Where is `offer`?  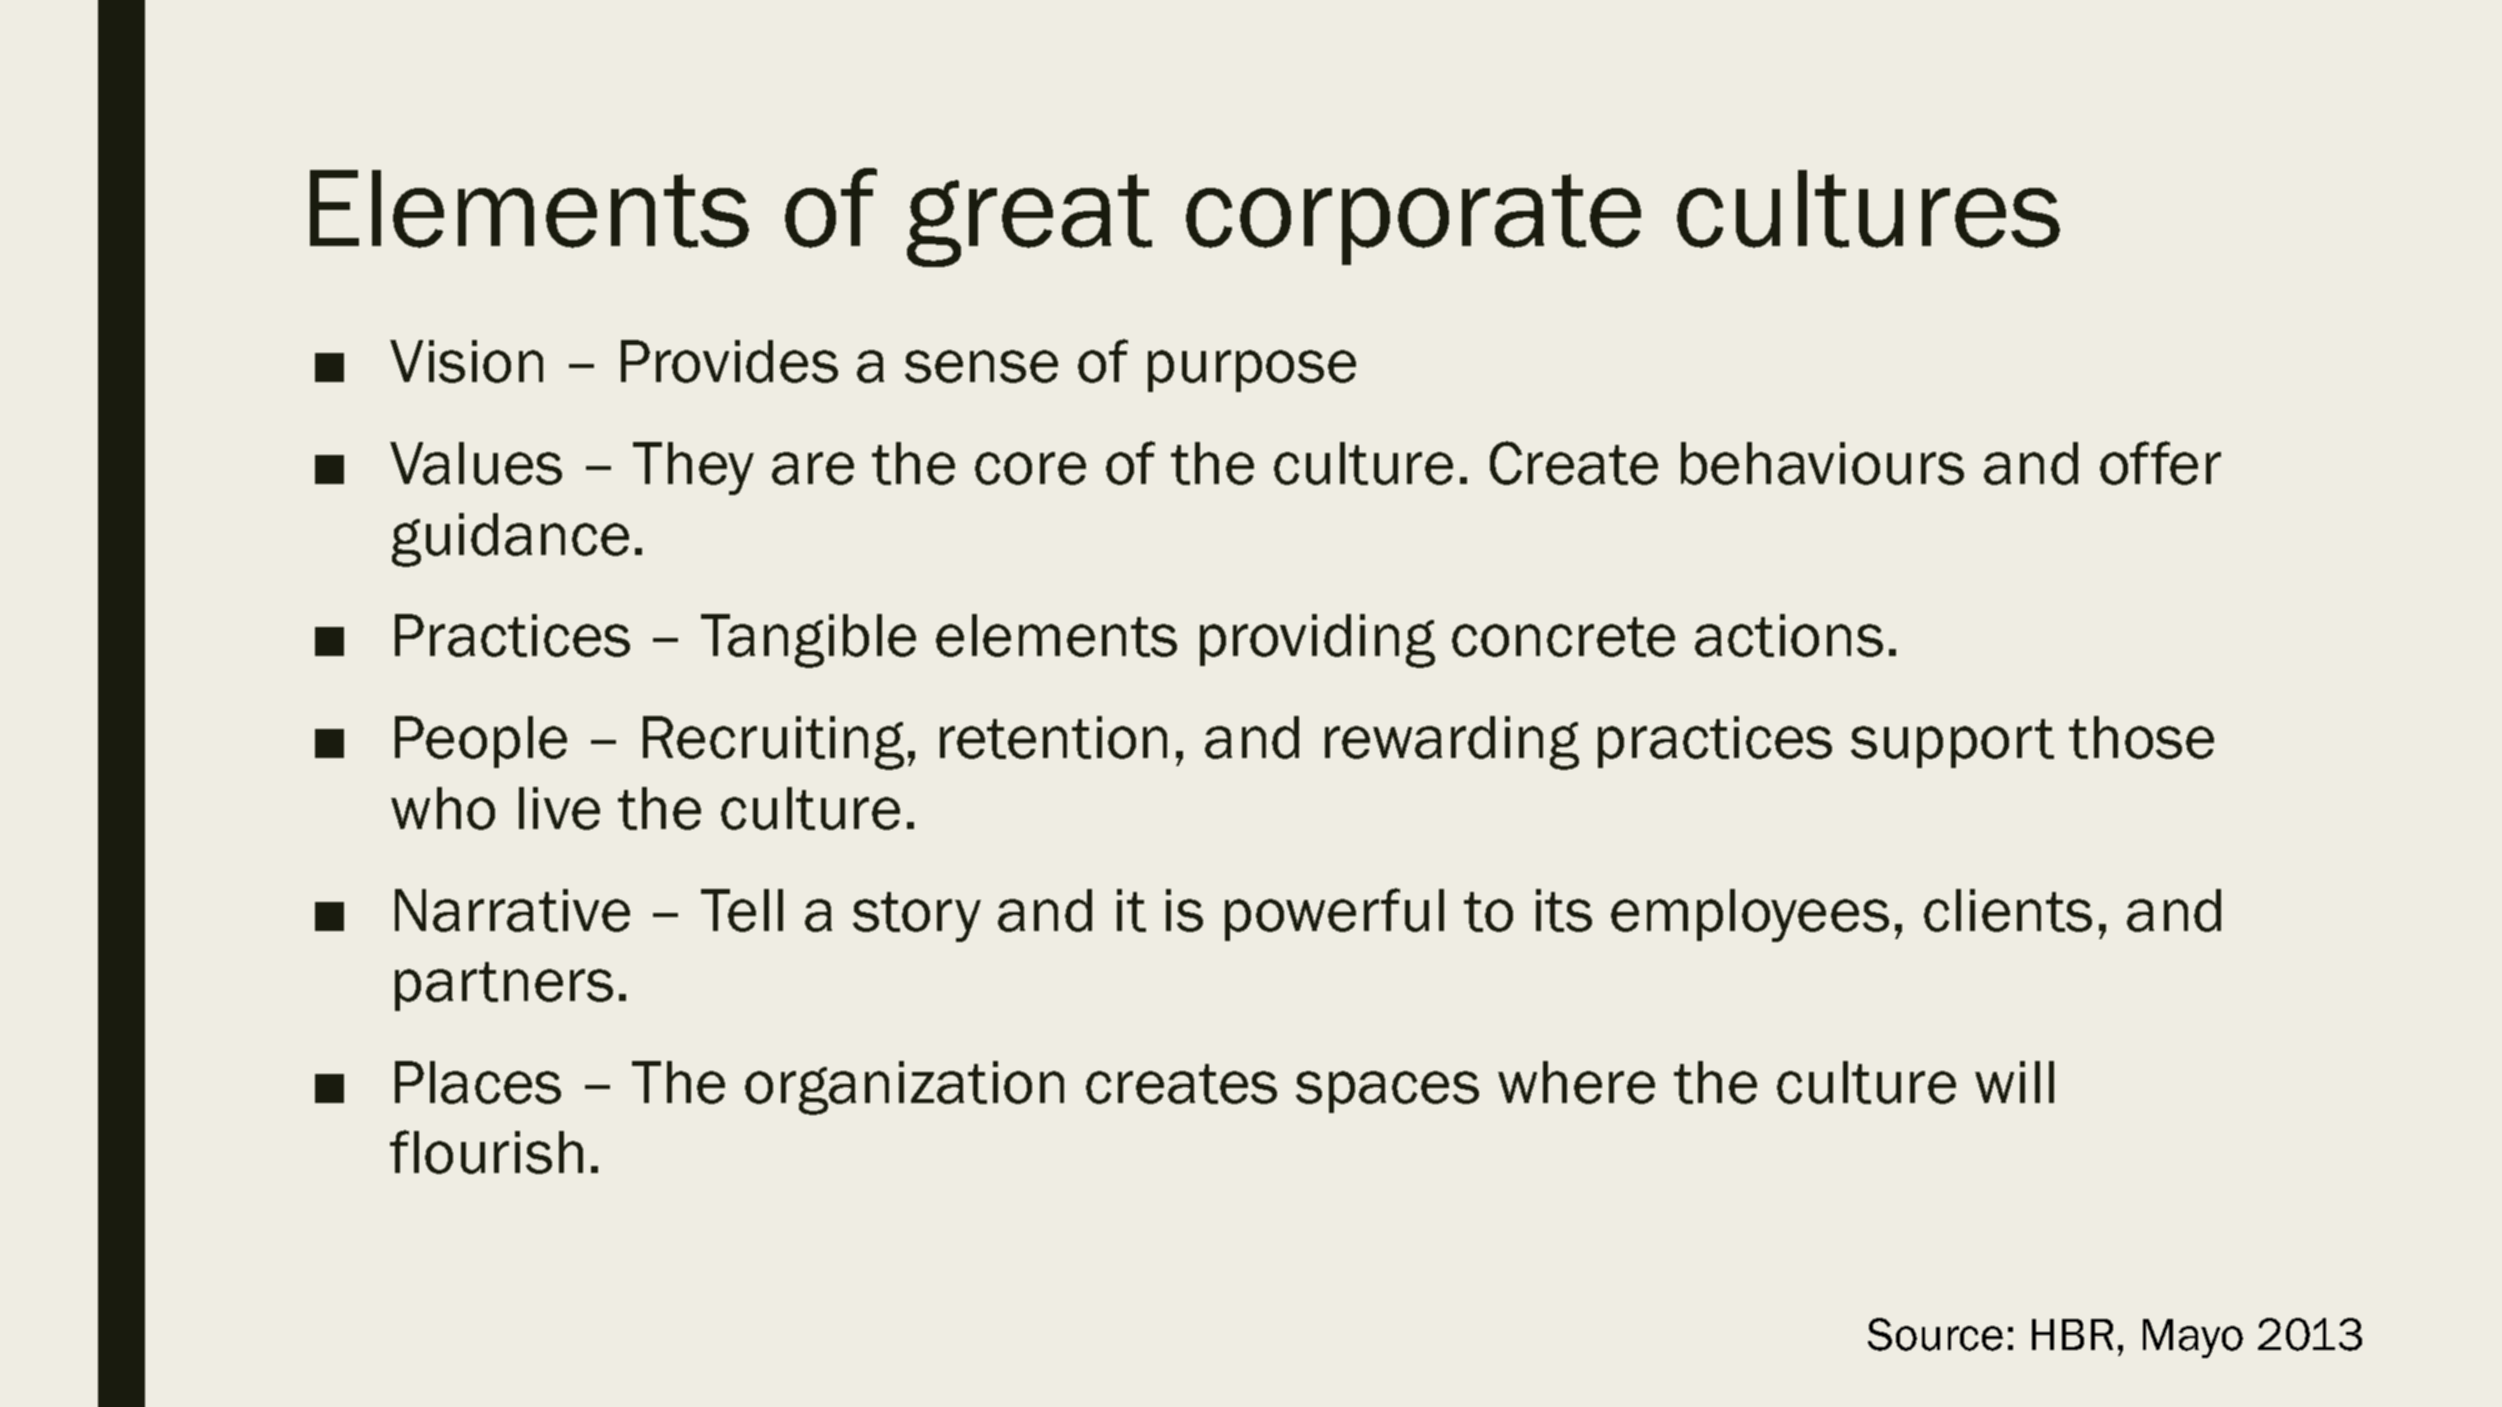 offer is located at coordinates (2160, 463).
